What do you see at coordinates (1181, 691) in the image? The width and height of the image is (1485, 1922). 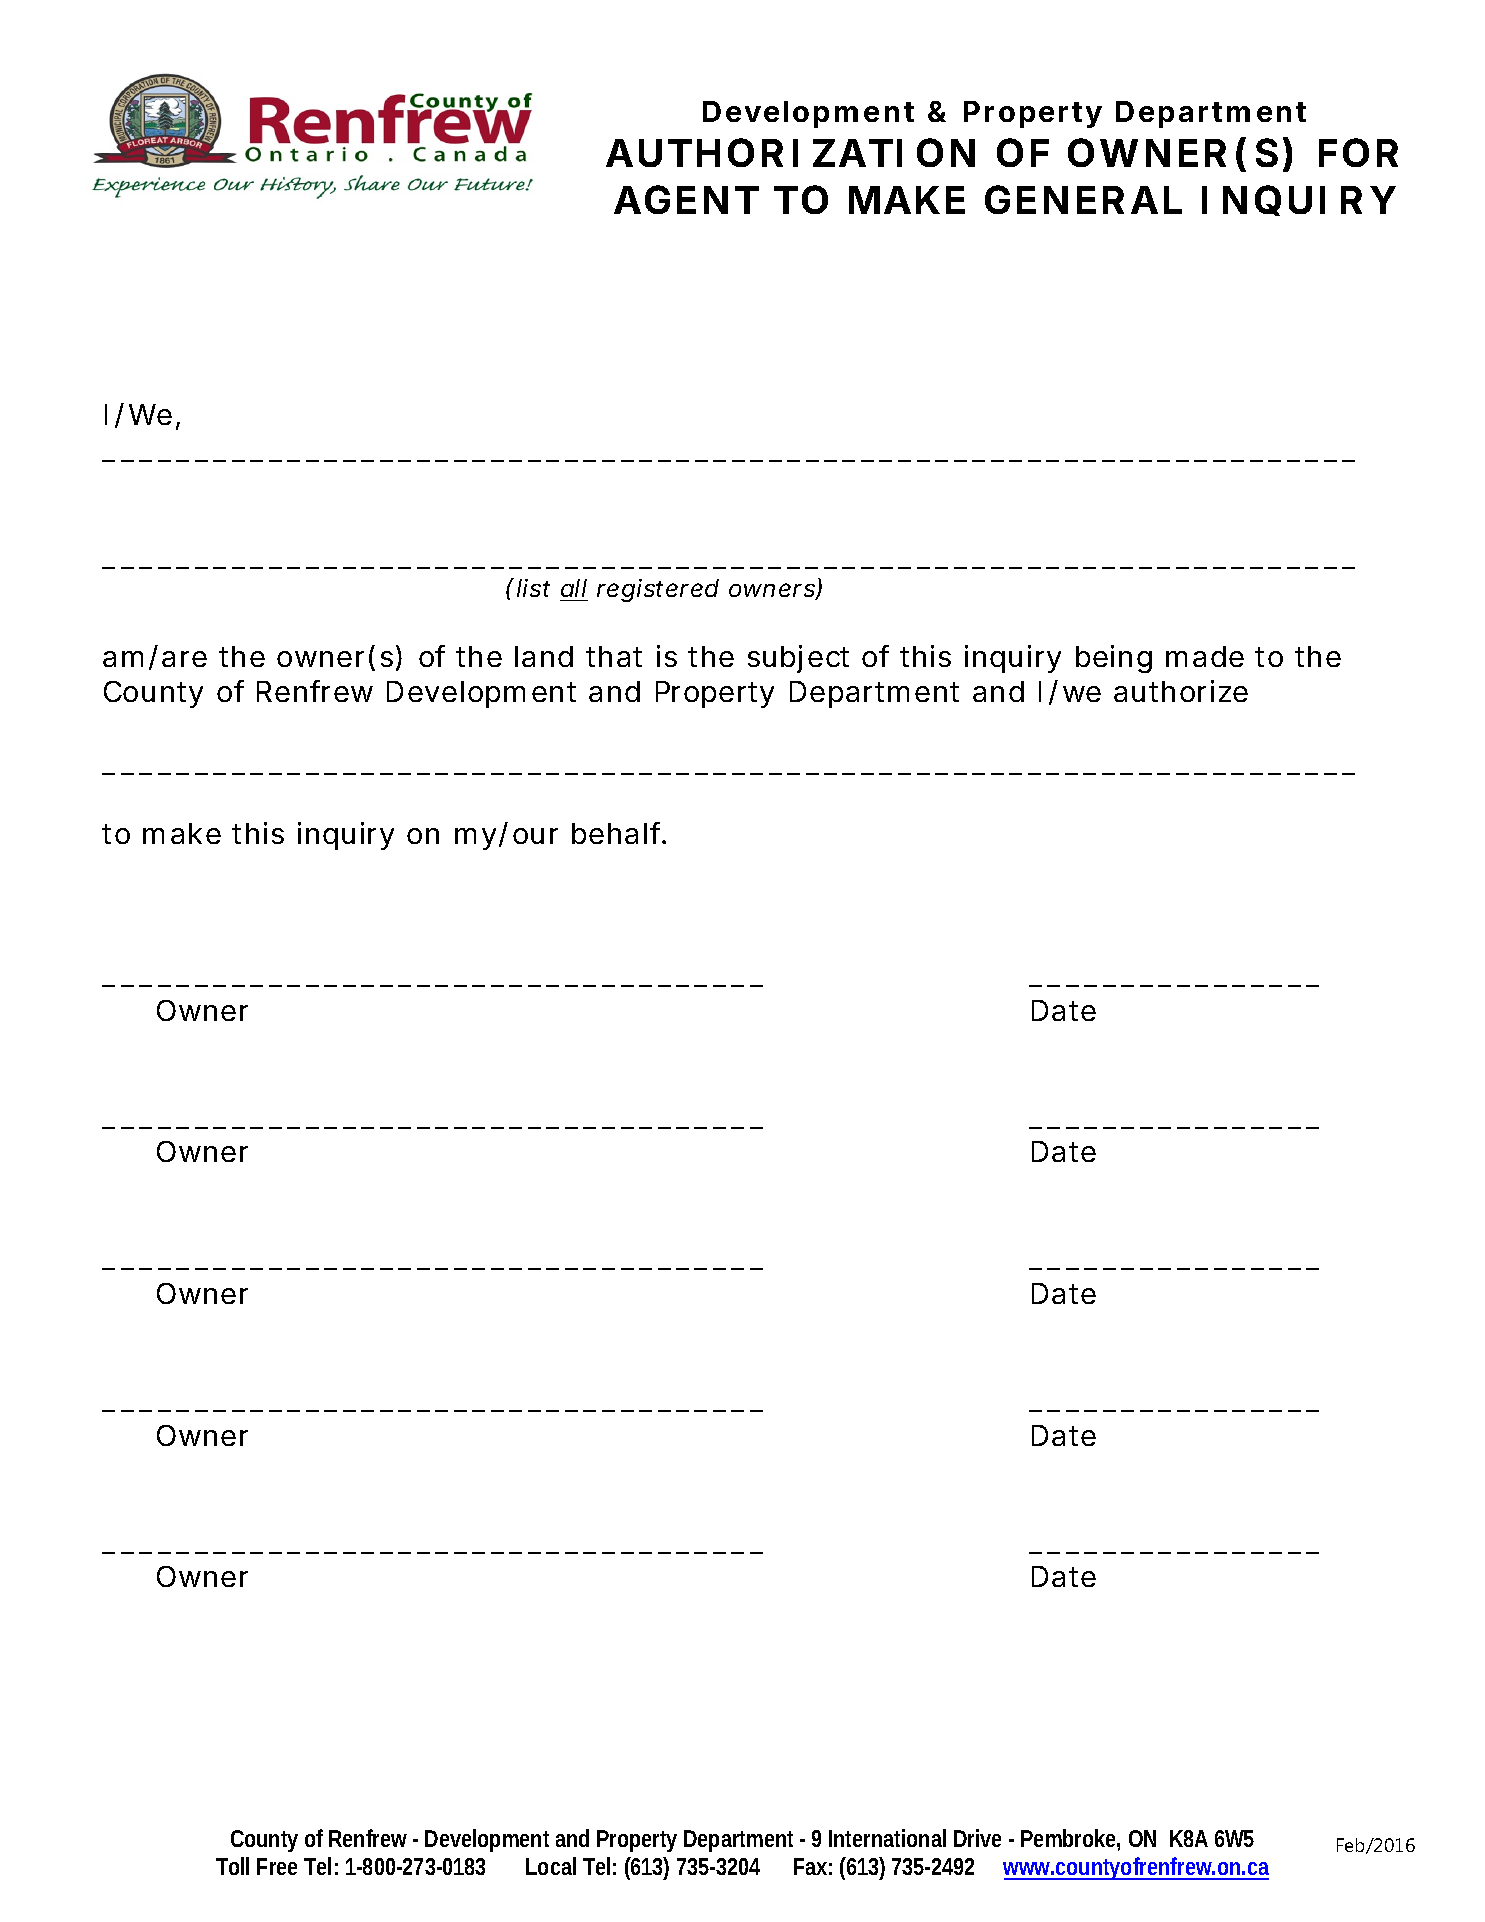 I see `authorize` at bounding box center [1181, 691].
